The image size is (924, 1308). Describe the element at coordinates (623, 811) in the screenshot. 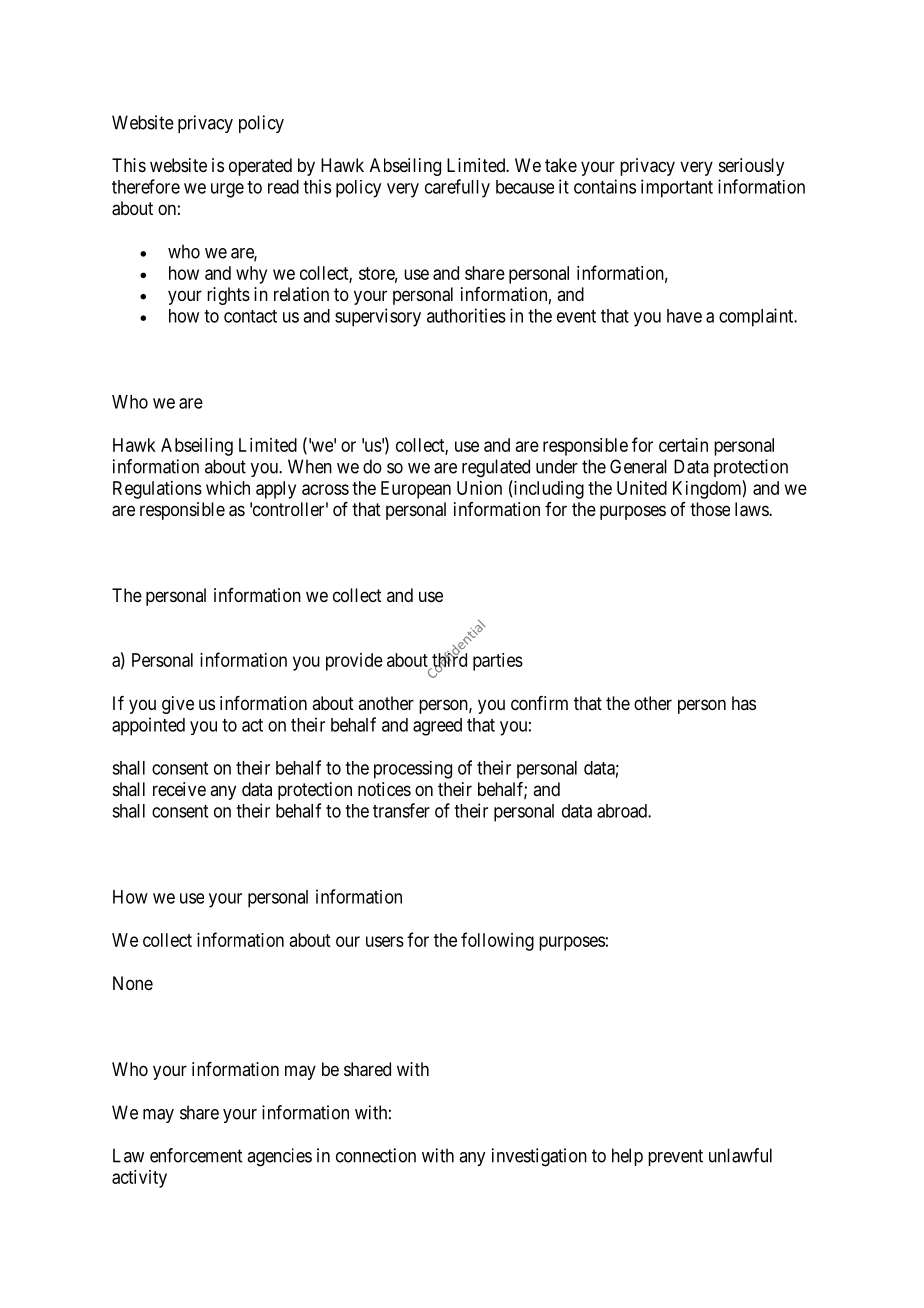

I see `abroad` at that location.
